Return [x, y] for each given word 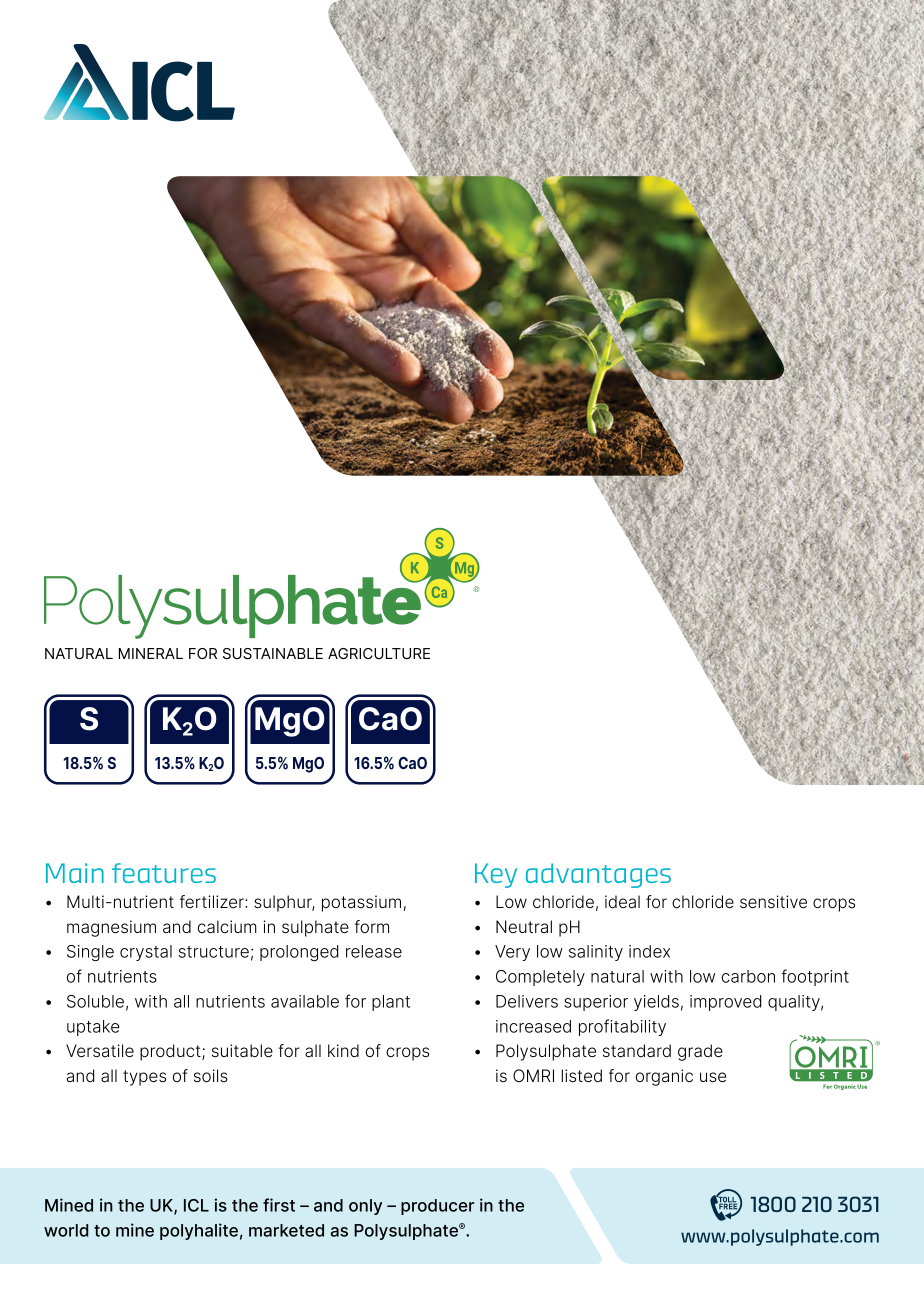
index [649, 951]
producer [437, 1207]
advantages [598, 875]
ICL [196, 1205]
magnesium [111, 928]
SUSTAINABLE [273, 653]
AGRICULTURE [379, 653]
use [713, 1077]
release [374, 951]
